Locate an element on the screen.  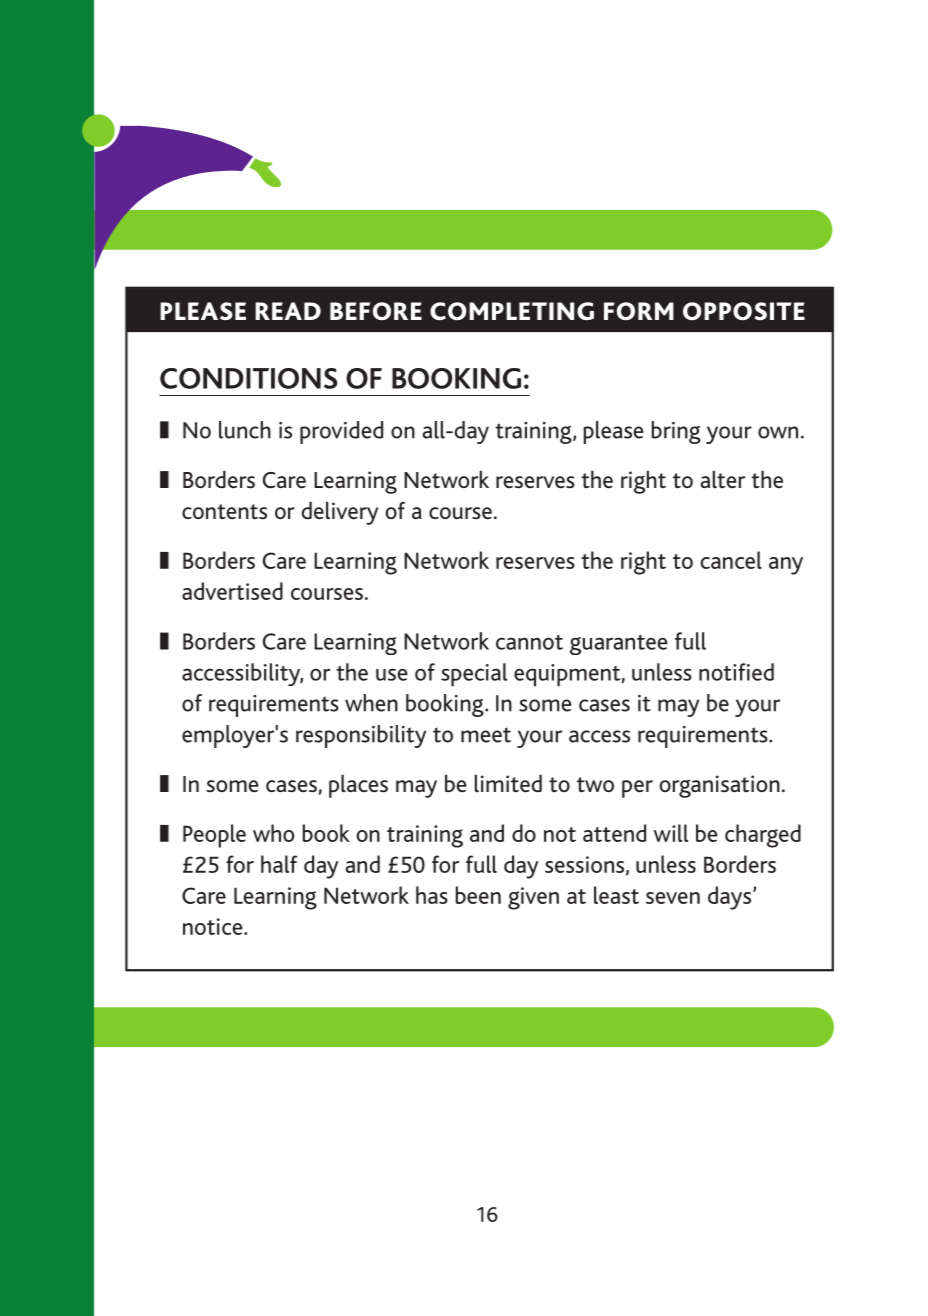
cannot is located at coordinates (529, 642).
